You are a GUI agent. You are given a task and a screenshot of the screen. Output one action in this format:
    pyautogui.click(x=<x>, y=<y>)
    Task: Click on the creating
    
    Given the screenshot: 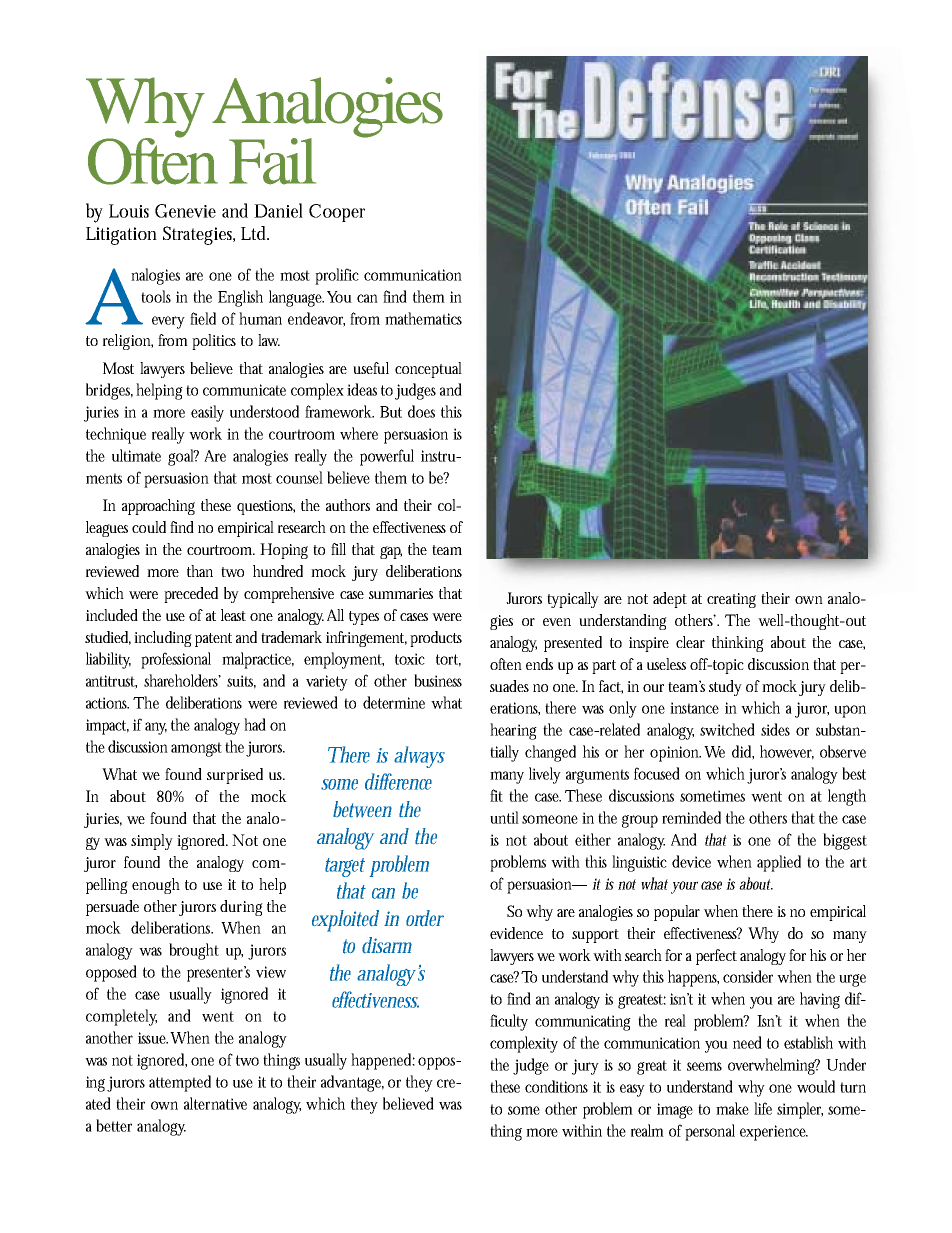 What is the action you would take?
    pyautogui.click(x=731, y=600)
